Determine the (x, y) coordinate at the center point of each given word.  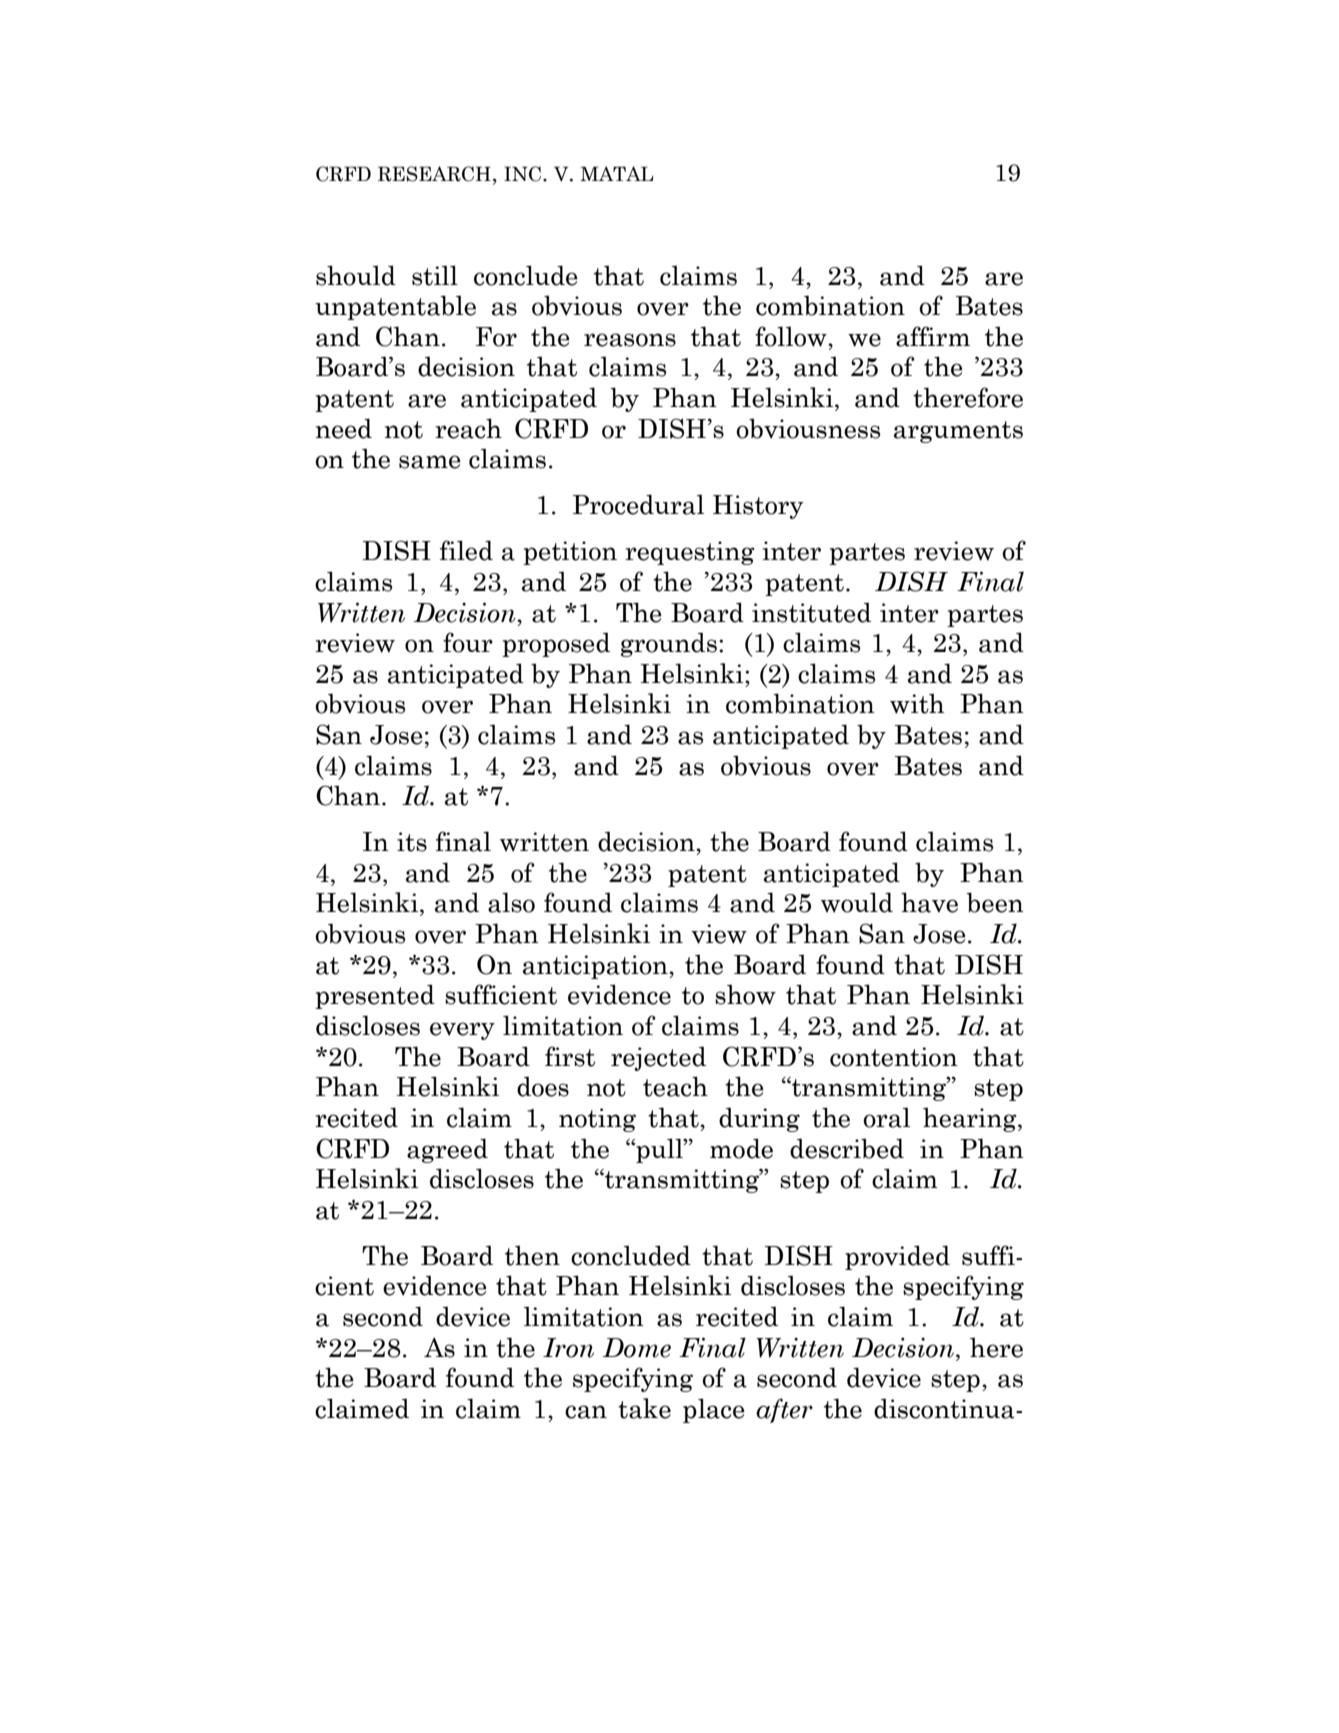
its (412, 842)
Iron (568, 1348)
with (917, 703)
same (430, 462)
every (462, 1031)
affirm (933, 336)
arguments (958, 432)
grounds (669, 644)
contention (894, 1057)
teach (675, 1086)
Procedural (638, 504)
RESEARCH (434, 174)
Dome (637, 1348)
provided (897, 1257)
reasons (630, 340)
